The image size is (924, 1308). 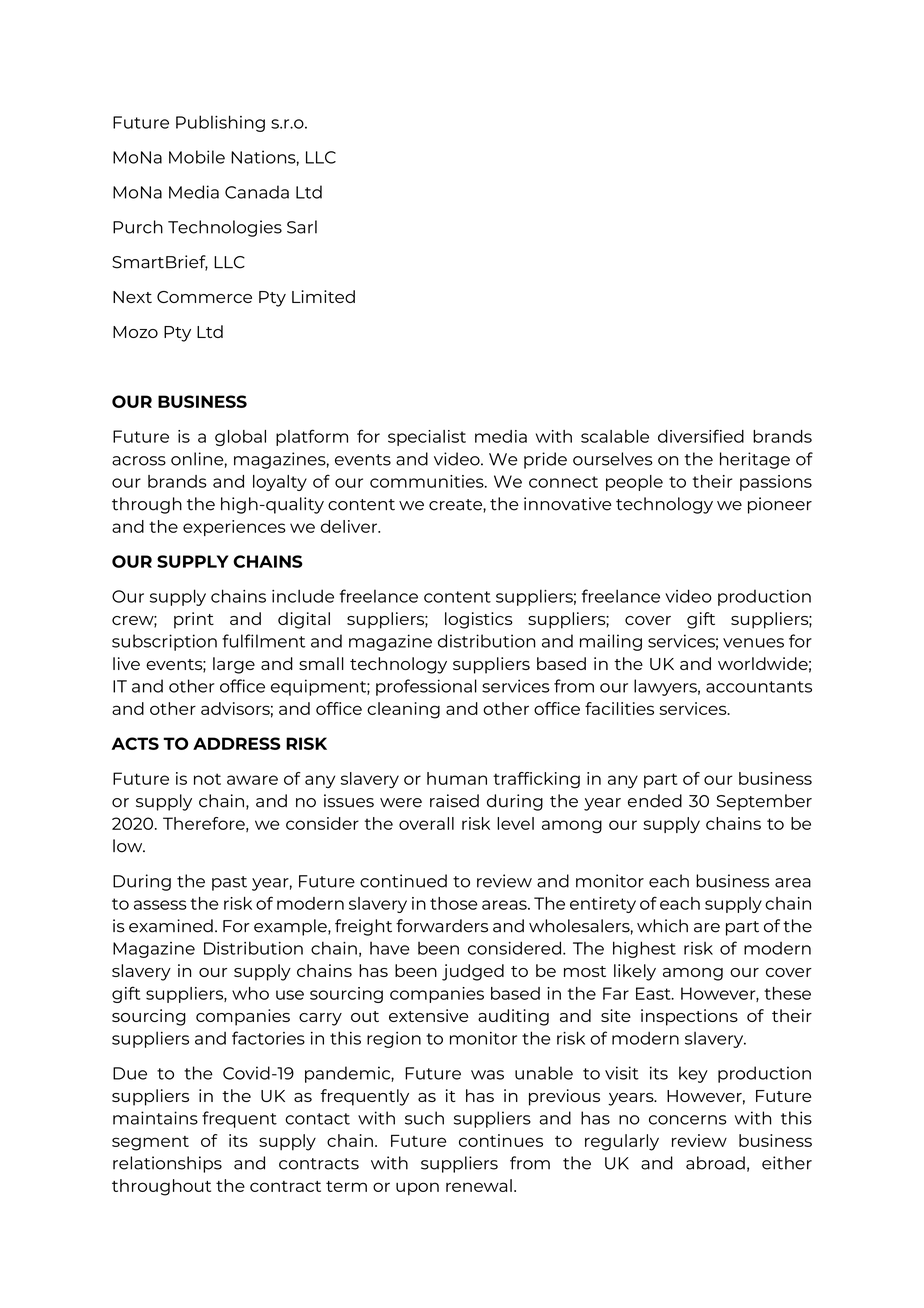 What do you see at coordinates (454, 801) in the document?
I see `raised` at bounding box center [454, 801].
